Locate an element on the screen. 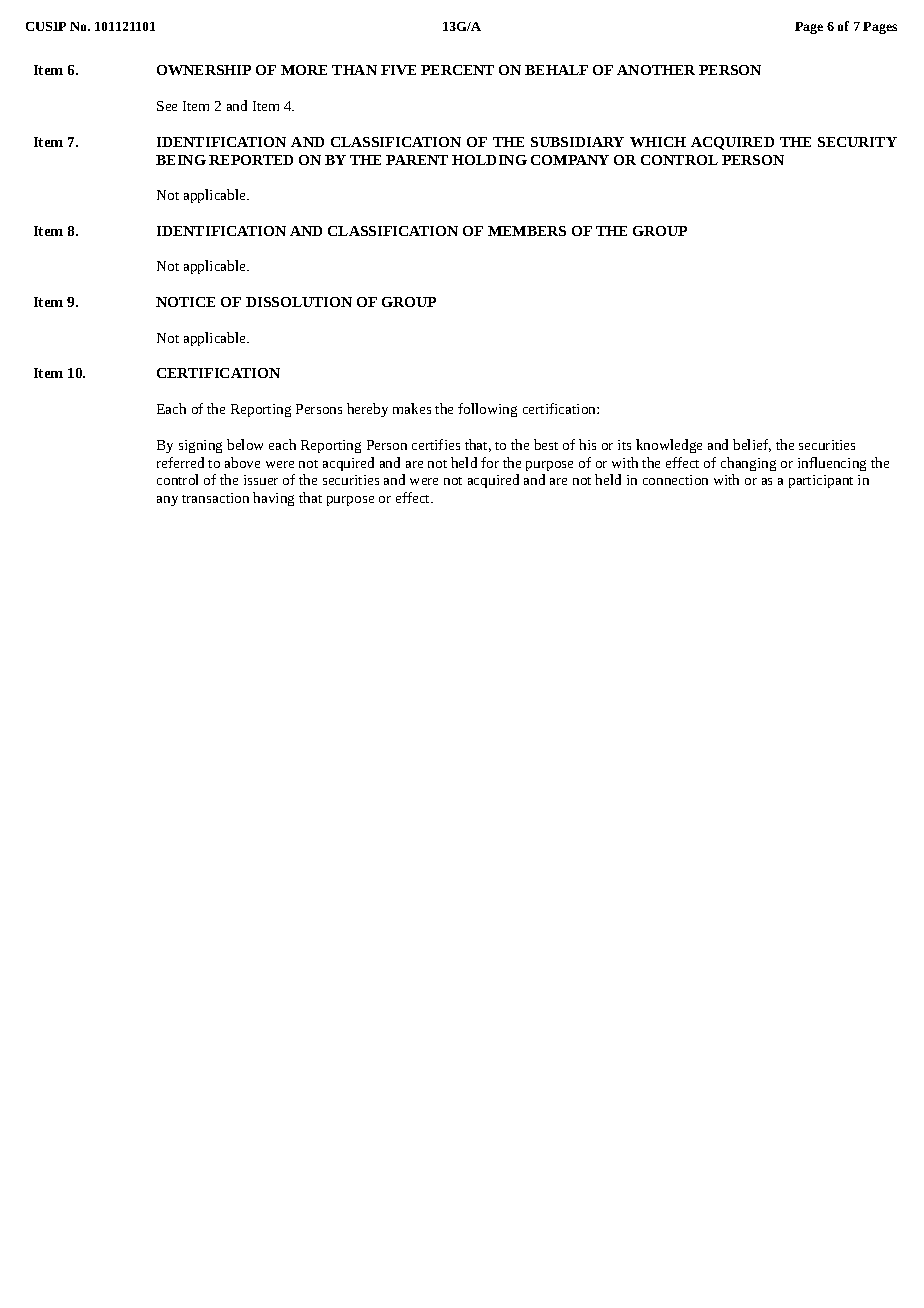  issuer is located at coordinates (261, 480).
